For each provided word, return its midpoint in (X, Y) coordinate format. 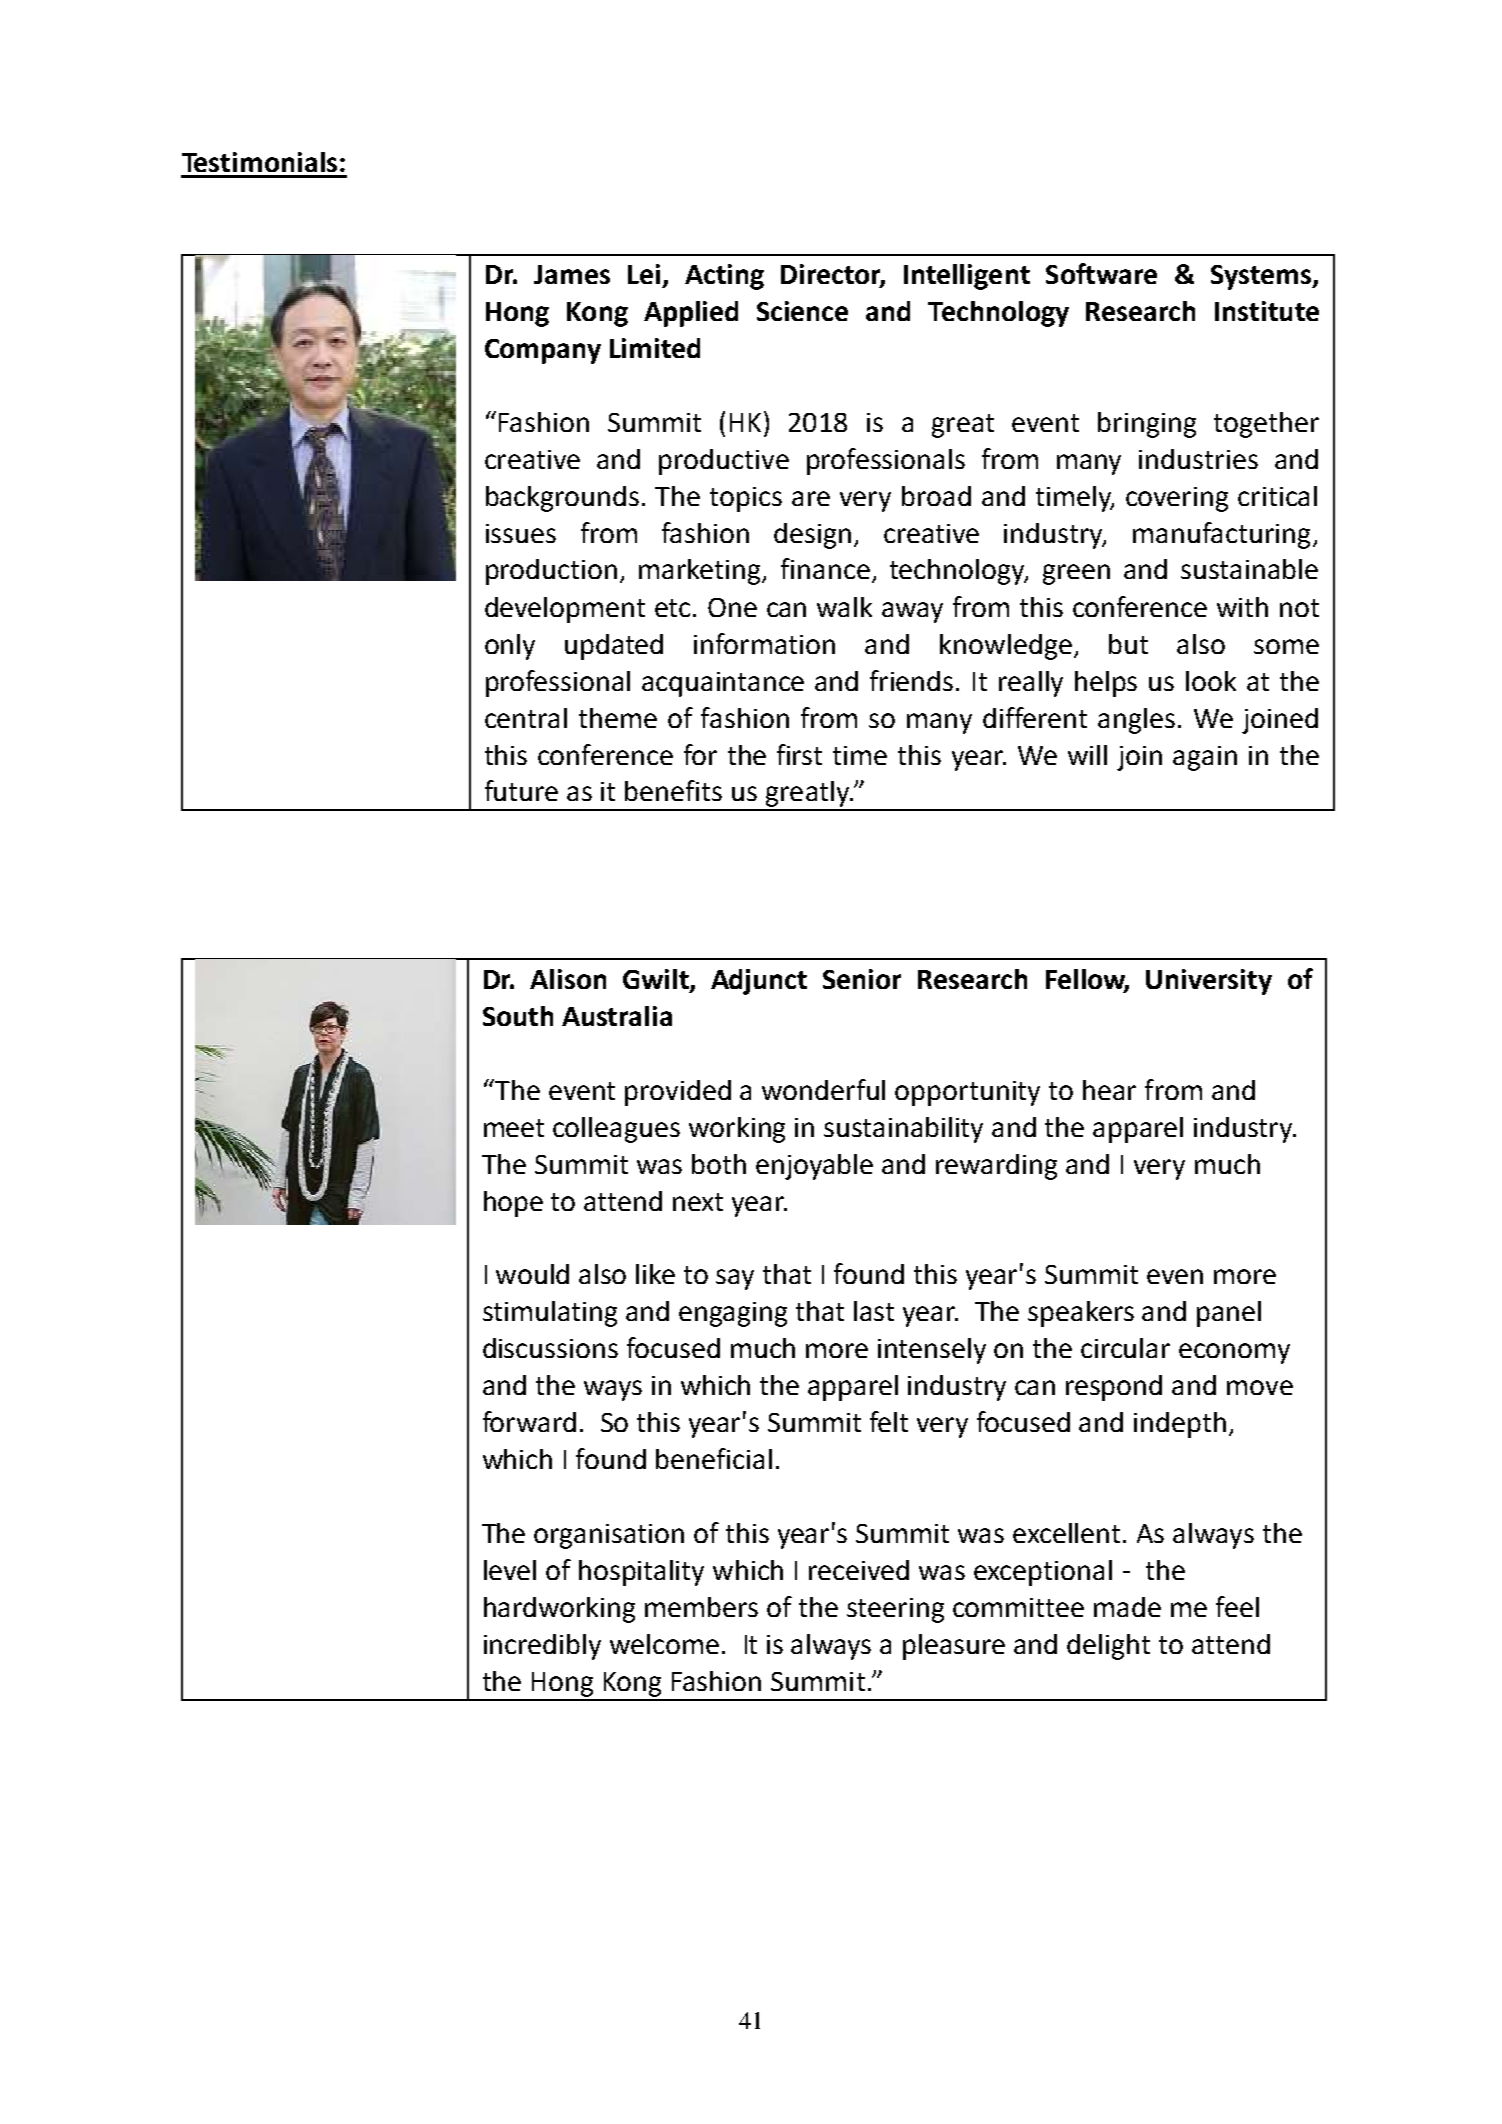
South (518, 1016)
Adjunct (759, 982)
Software (1101, 273)
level (510, 1570)
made (1127, 1607)
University (1209, 982)
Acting (724, 277)
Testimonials (259, 162)
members (701, 1607)
